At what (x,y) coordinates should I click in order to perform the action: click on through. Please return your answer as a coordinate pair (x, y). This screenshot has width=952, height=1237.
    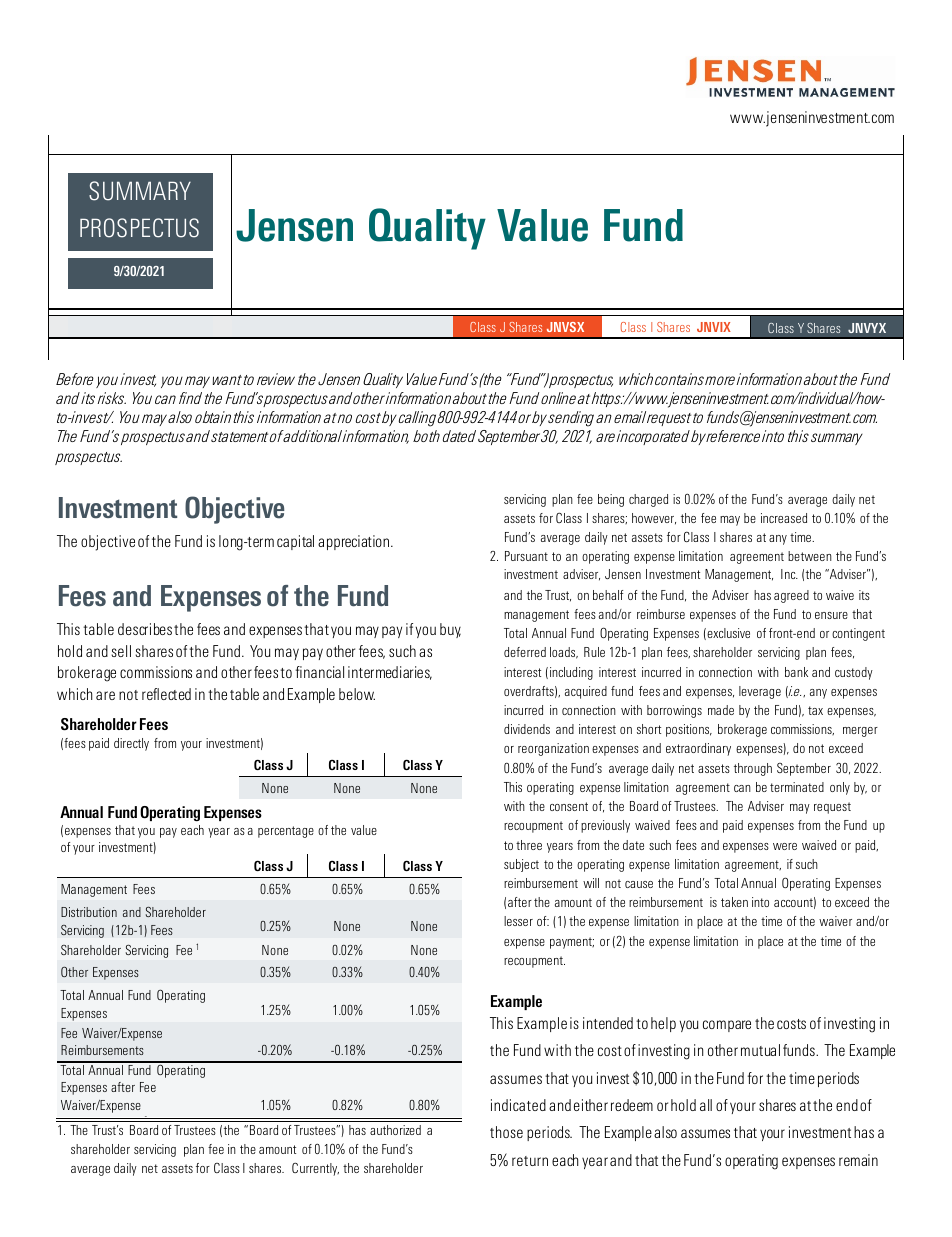
    Looking at the image, I should click on (753, 769).
